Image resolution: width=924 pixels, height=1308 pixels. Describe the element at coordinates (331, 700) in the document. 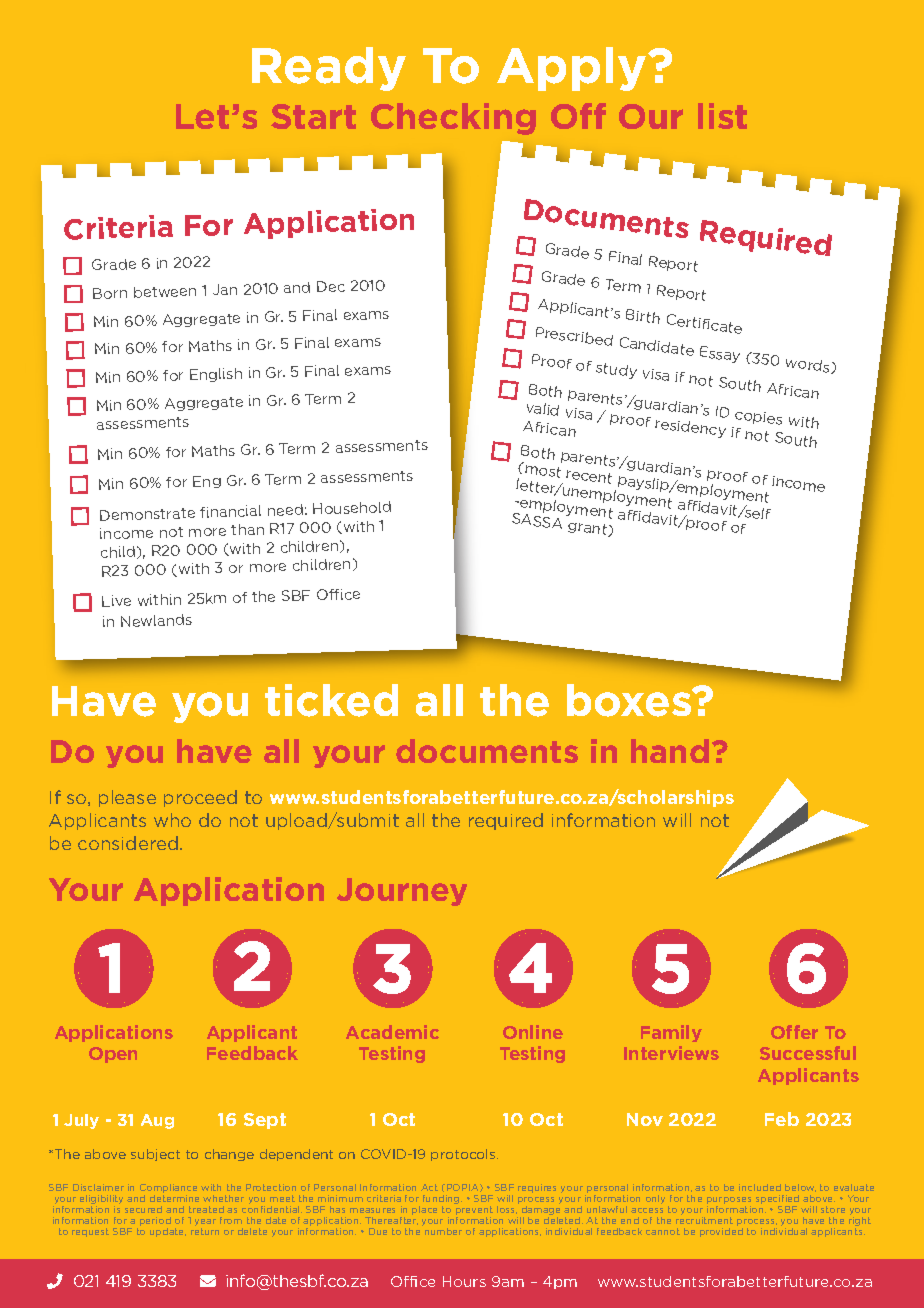

I see `ticked` at that location.
